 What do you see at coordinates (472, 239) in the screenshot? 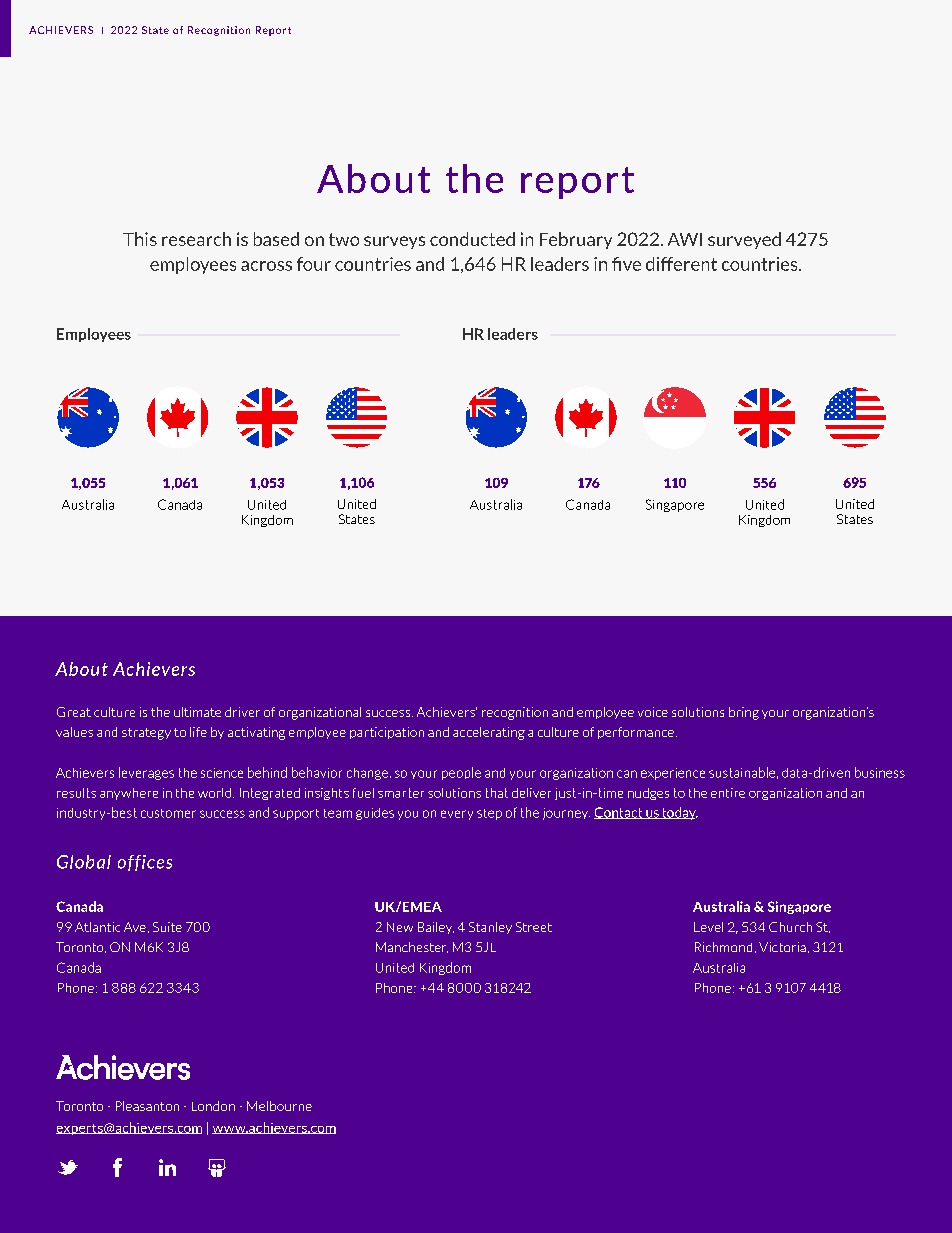
I see `conducted` at bounding box center [472, 239].
